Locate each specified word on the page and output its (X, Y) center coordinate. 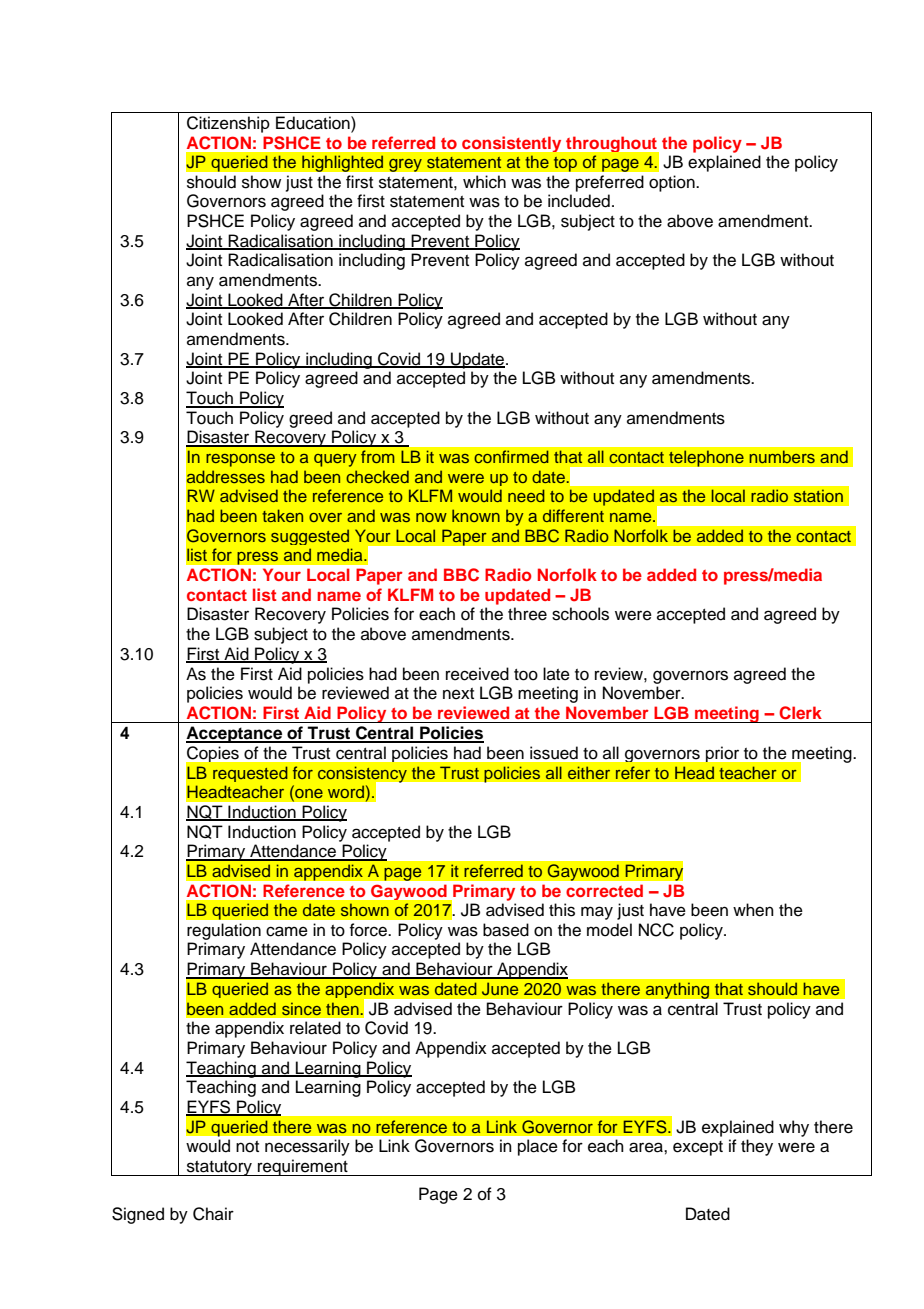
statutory (219, 1168)
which (484, 182)
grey (405, 165)
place (538, 1147)
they (757, 1147)
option (673, 183)
